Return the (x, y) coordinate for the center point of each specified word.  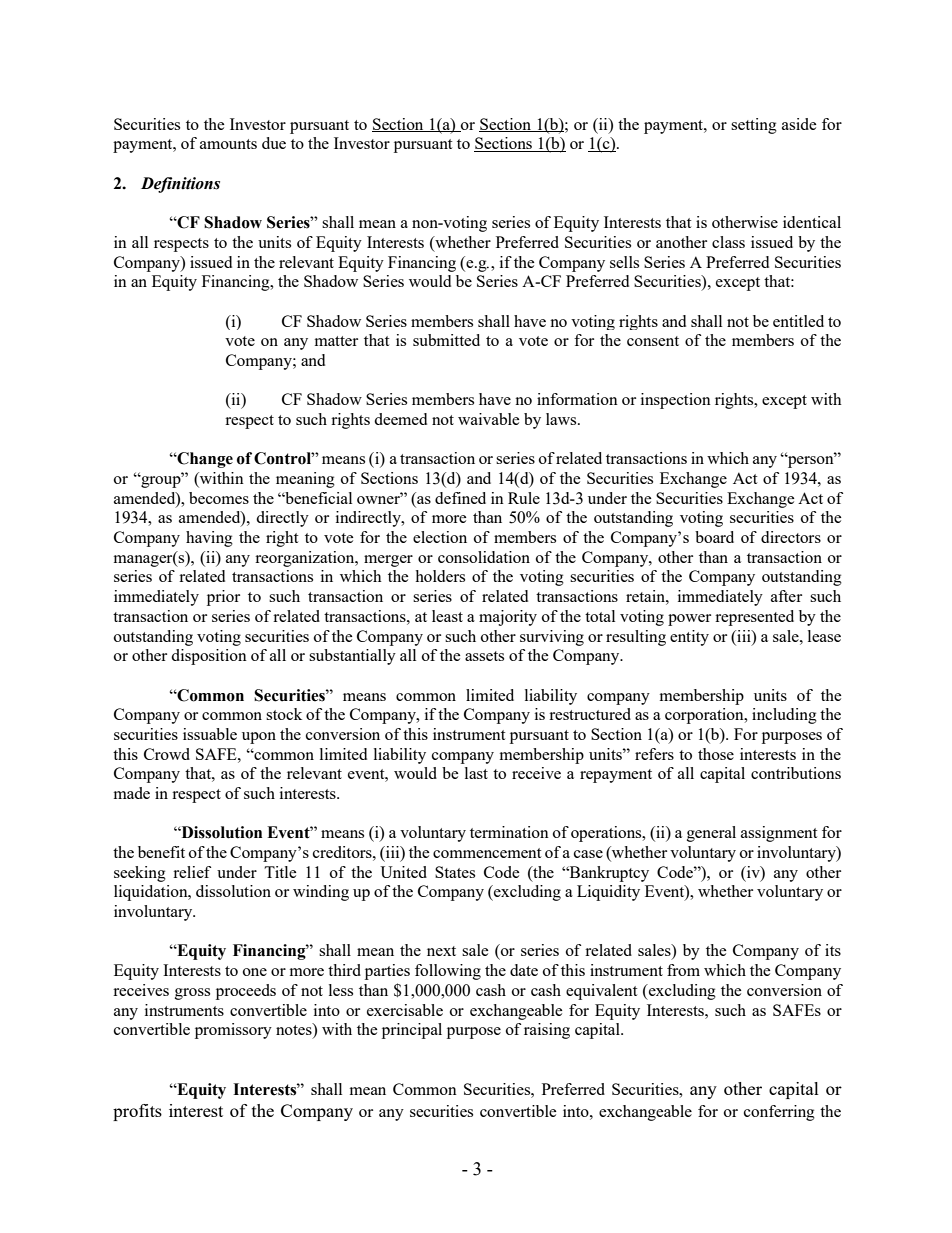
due (274, 143)
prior (223, 598)
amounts (228, 144)
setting (754, 126)
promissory (233, 1031)
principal (412, 1031)
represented (754, 618)
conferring (779, 1113)
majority (508, 618)
